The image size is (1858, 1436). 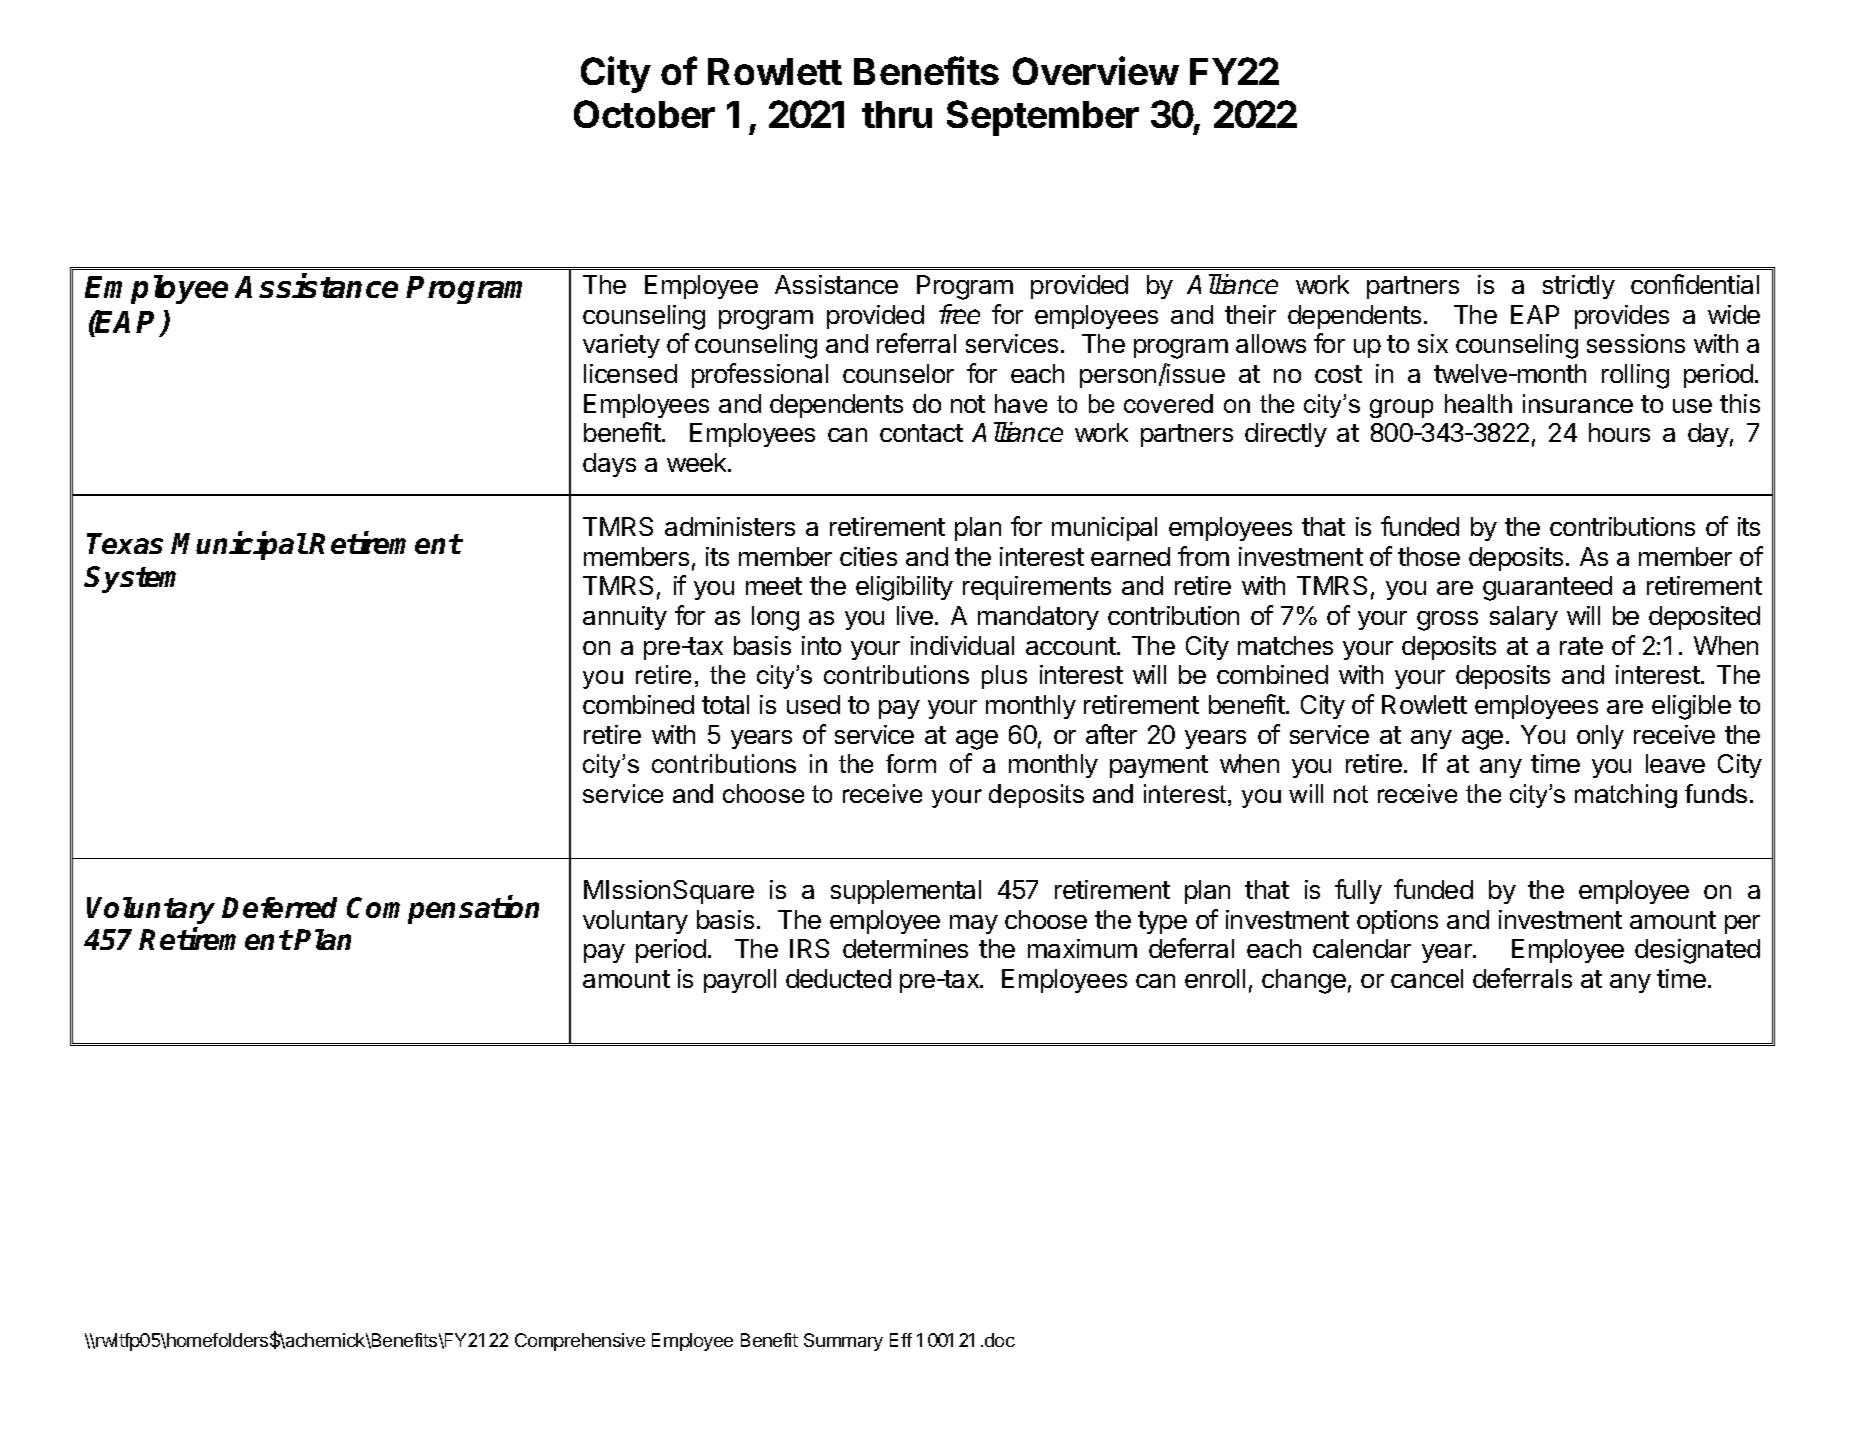 I want to click on cancel, so click(x=1427, y=978).
